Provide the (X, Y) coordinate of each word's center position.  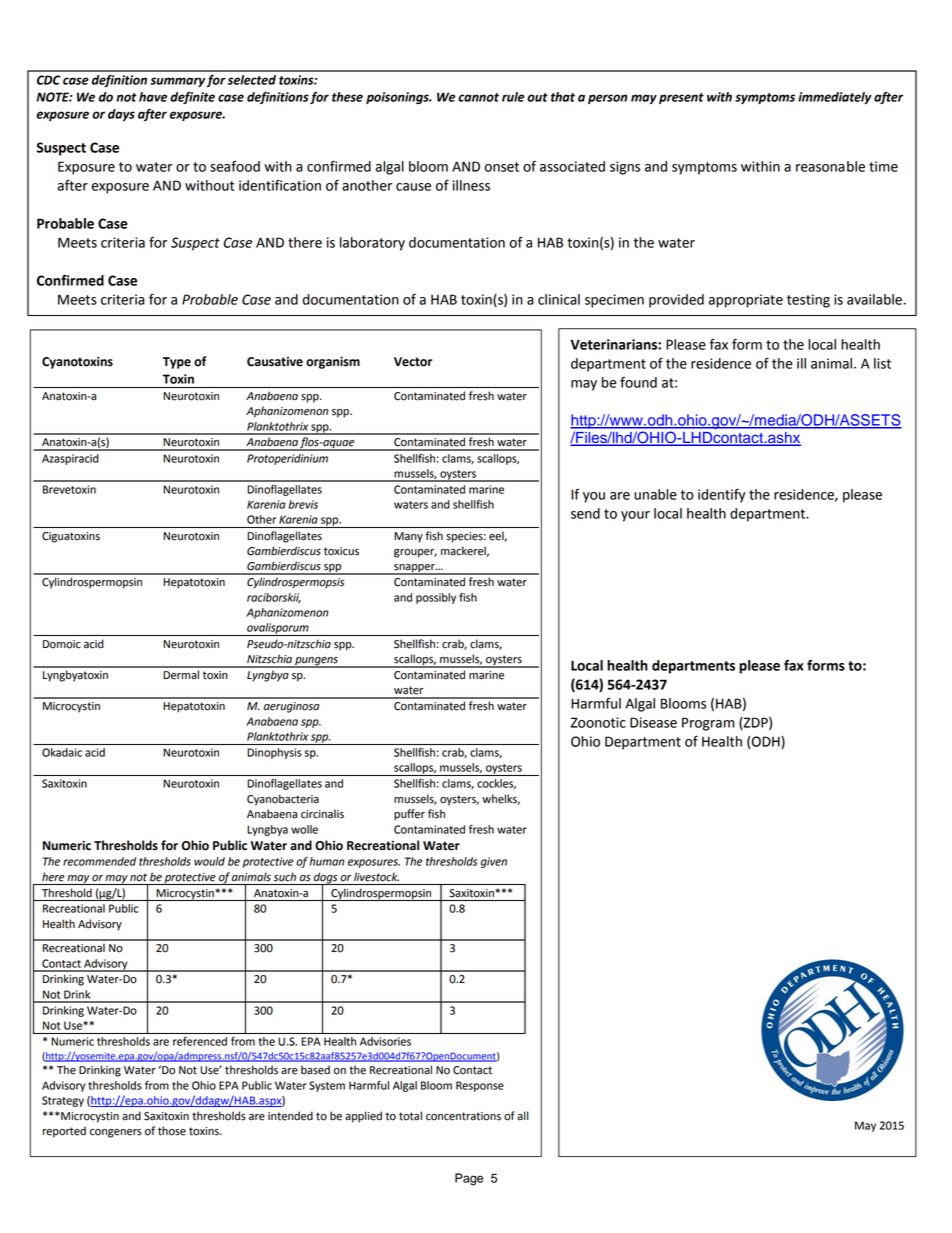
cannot (478, 97)
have (153, 97)
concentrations (463, 1116)
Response (480, 1086)
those (172, 1131)
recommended (99, 861)
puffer (409, 815)
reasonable (830, 166)
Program (708, 724)
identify (721, 495)
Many (409, 537)
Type (177, 363)
